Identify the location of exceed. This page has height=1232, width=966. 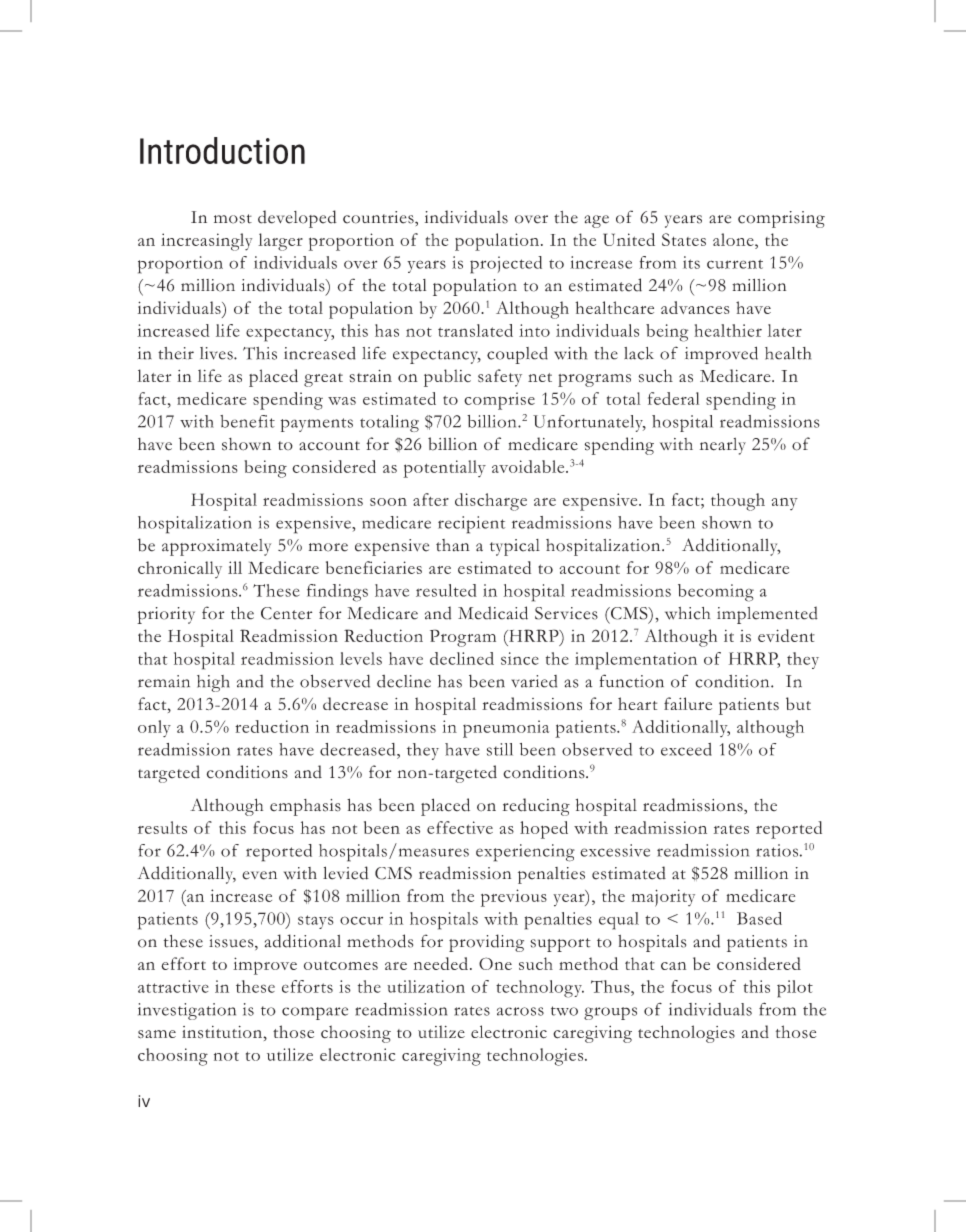
(686, 749).
